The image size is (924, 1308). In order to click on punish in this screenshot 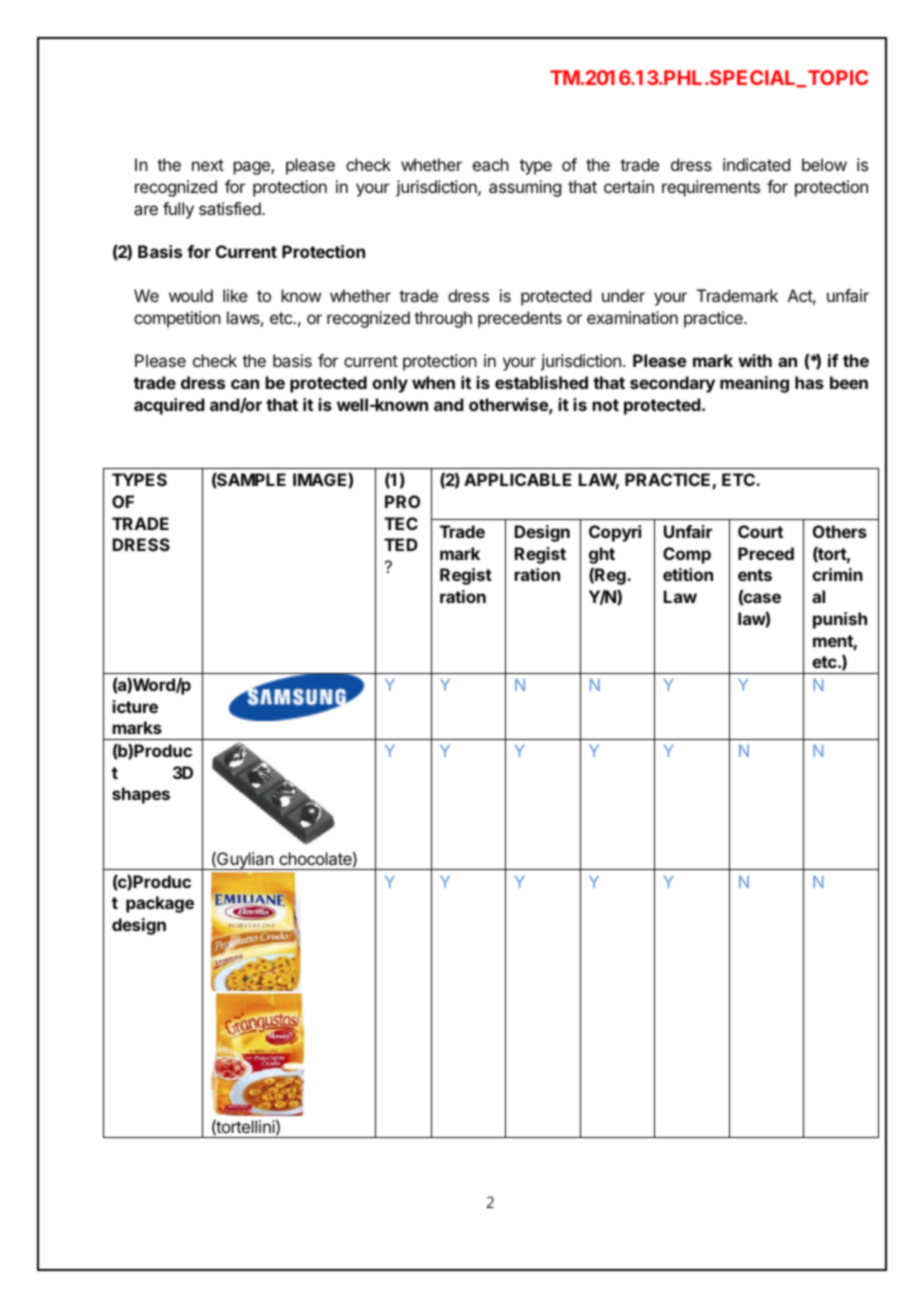, I will do `click(840, 620)`.
